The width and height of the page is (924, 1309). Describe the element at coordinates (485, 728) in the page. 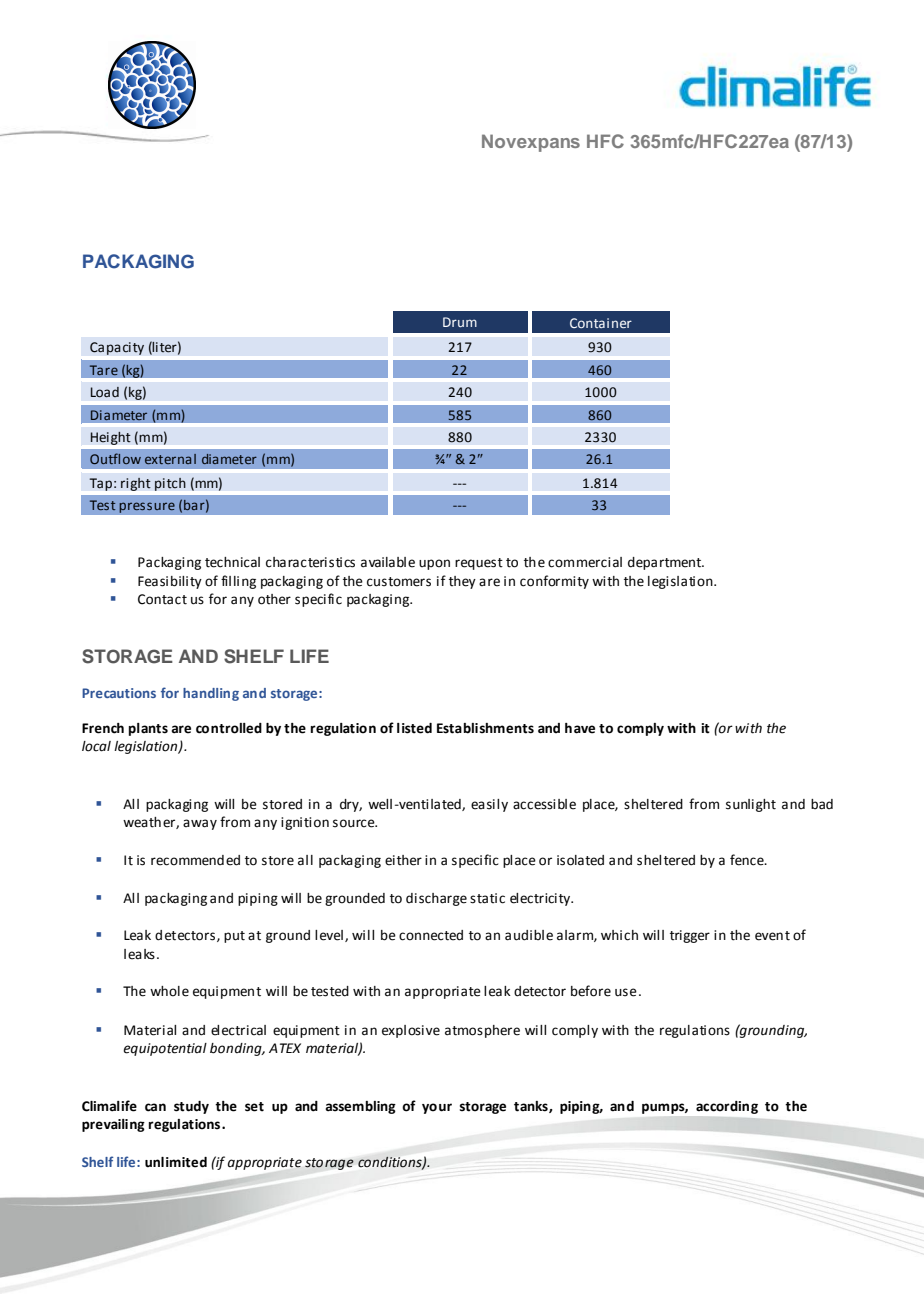

I see `Establishments` at that location.
